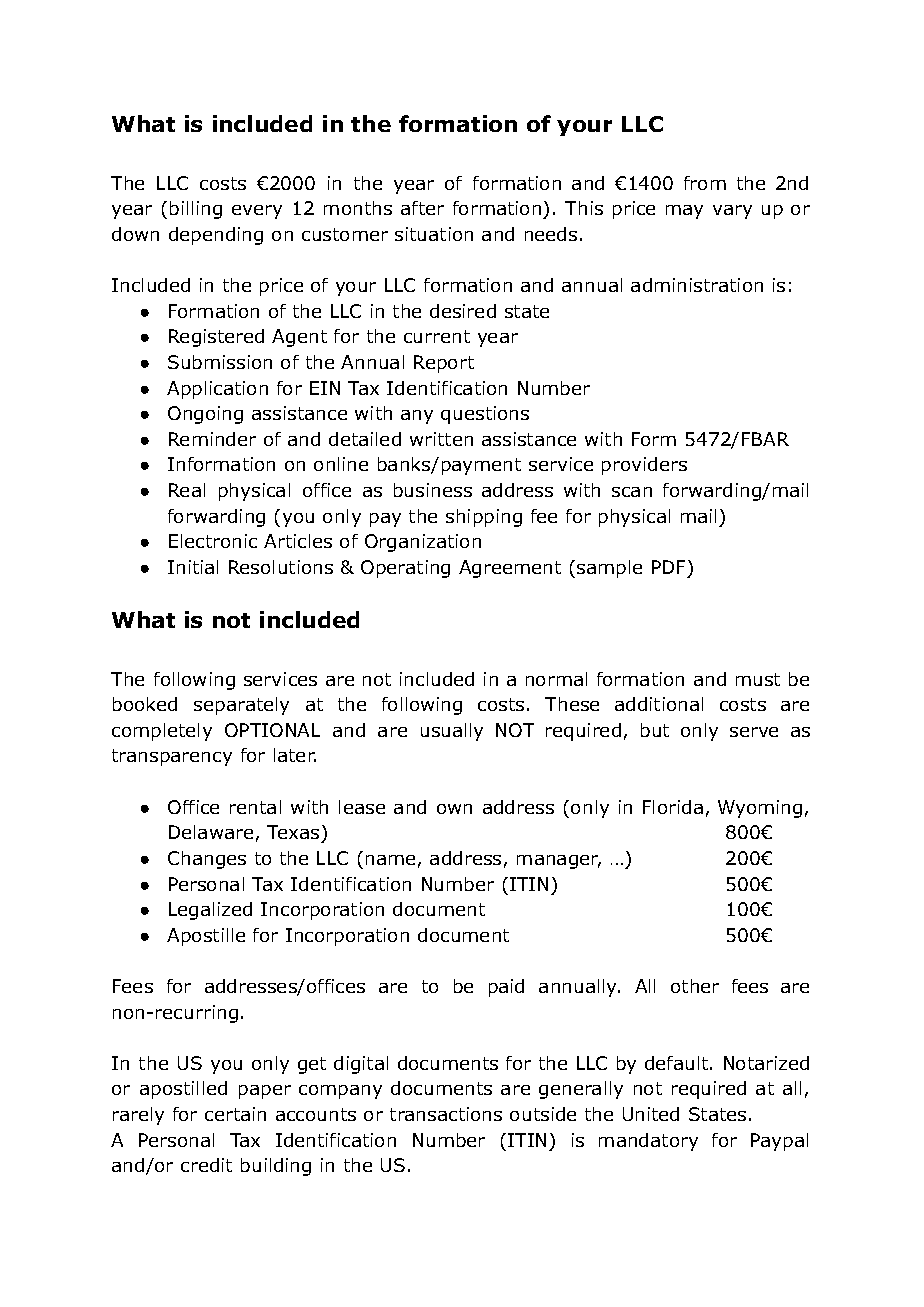 Image resolution: width=924 pixels, height=1307 pixels. Describe the element at coordinates (446, 1114) in the screenshot. I see `transactions` at that location.
